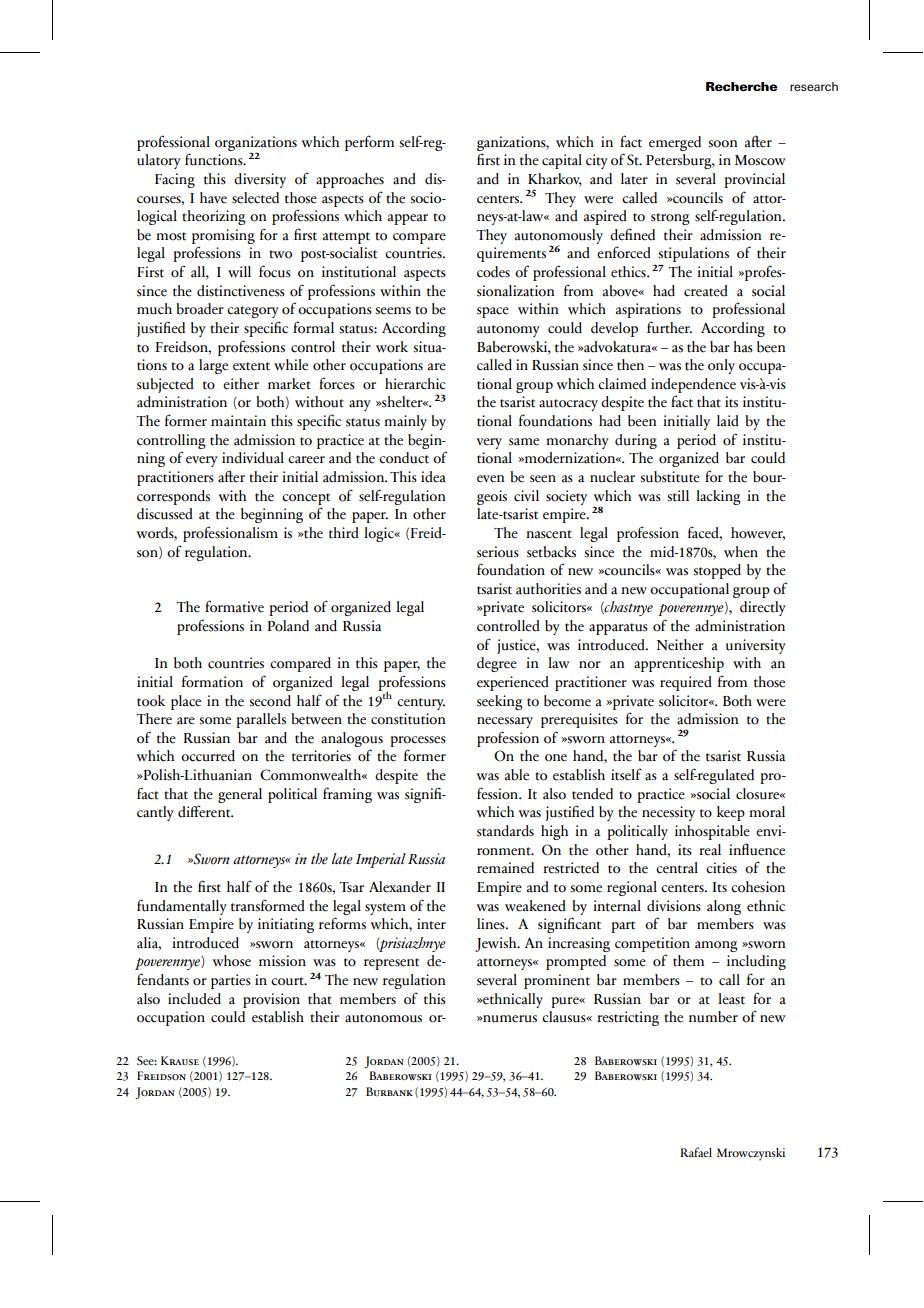  What do you see at coordinates (562, 161) in the document?
I see `capital` at bounding box center [562, 161].
